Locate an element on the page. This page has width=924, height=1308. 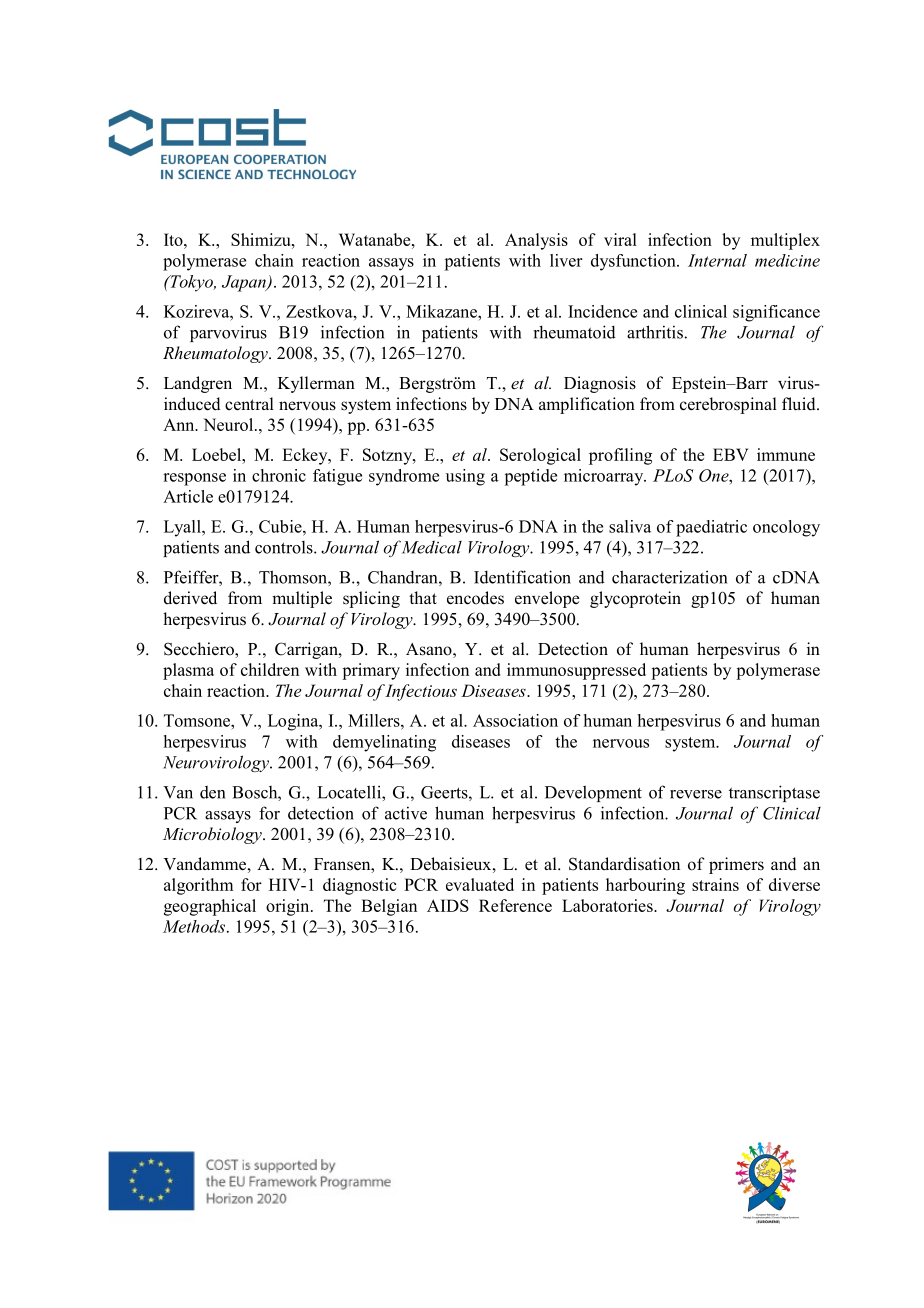
encodes is located at coordinates (475, 598).
